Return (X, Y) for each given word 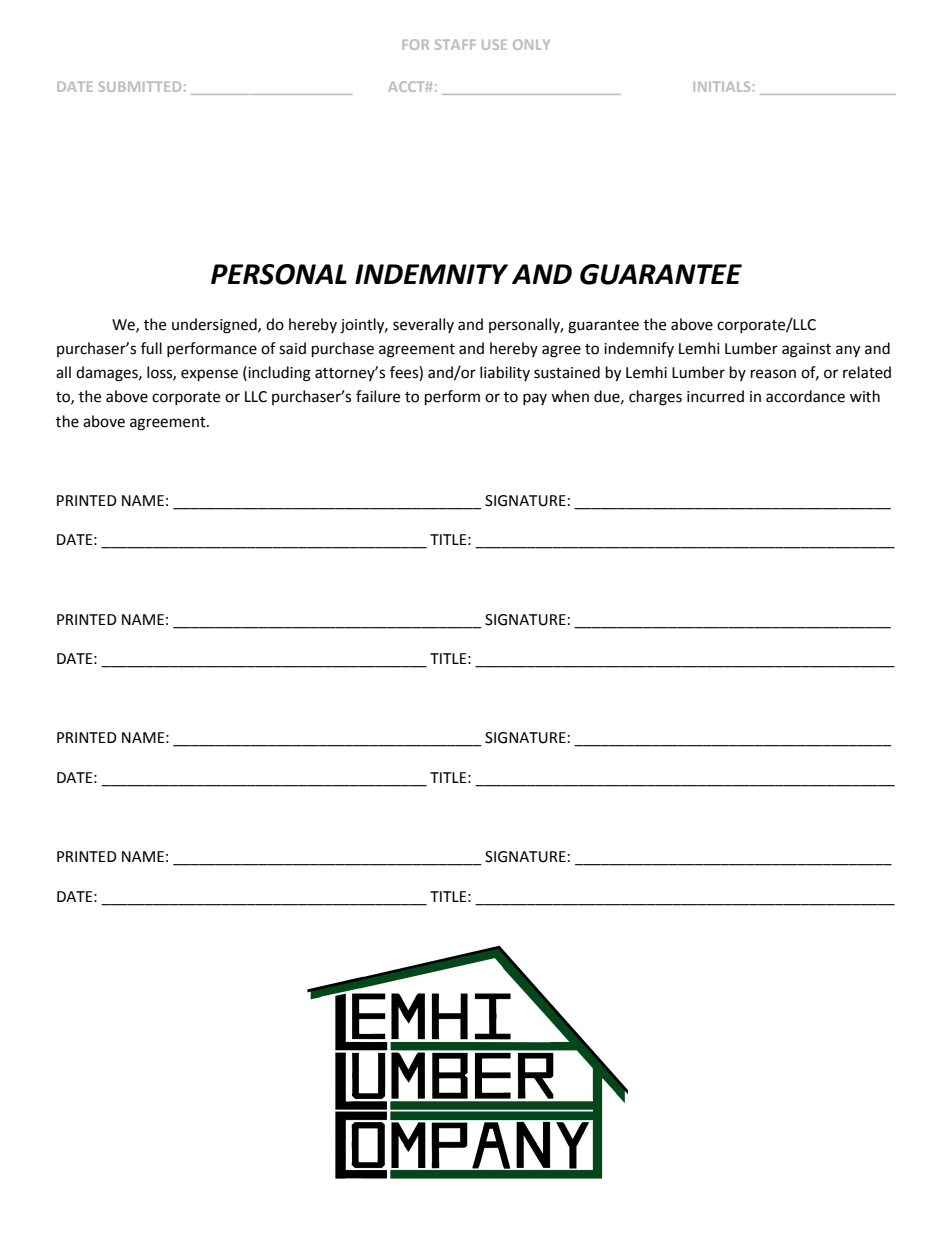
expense (209, 375)
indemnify (639, 349)
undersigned (215, 326)
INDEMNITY (431, 274)
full (151, 348)
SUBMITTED (140, 86)
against (806, 350)
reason (773, 374)
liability (505, 373)
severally (423, 325)
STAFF (455, 44)
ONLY (531, 44)
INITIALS (721, 86)
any (848, 351)
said (292, 348)
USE (494, 44)
